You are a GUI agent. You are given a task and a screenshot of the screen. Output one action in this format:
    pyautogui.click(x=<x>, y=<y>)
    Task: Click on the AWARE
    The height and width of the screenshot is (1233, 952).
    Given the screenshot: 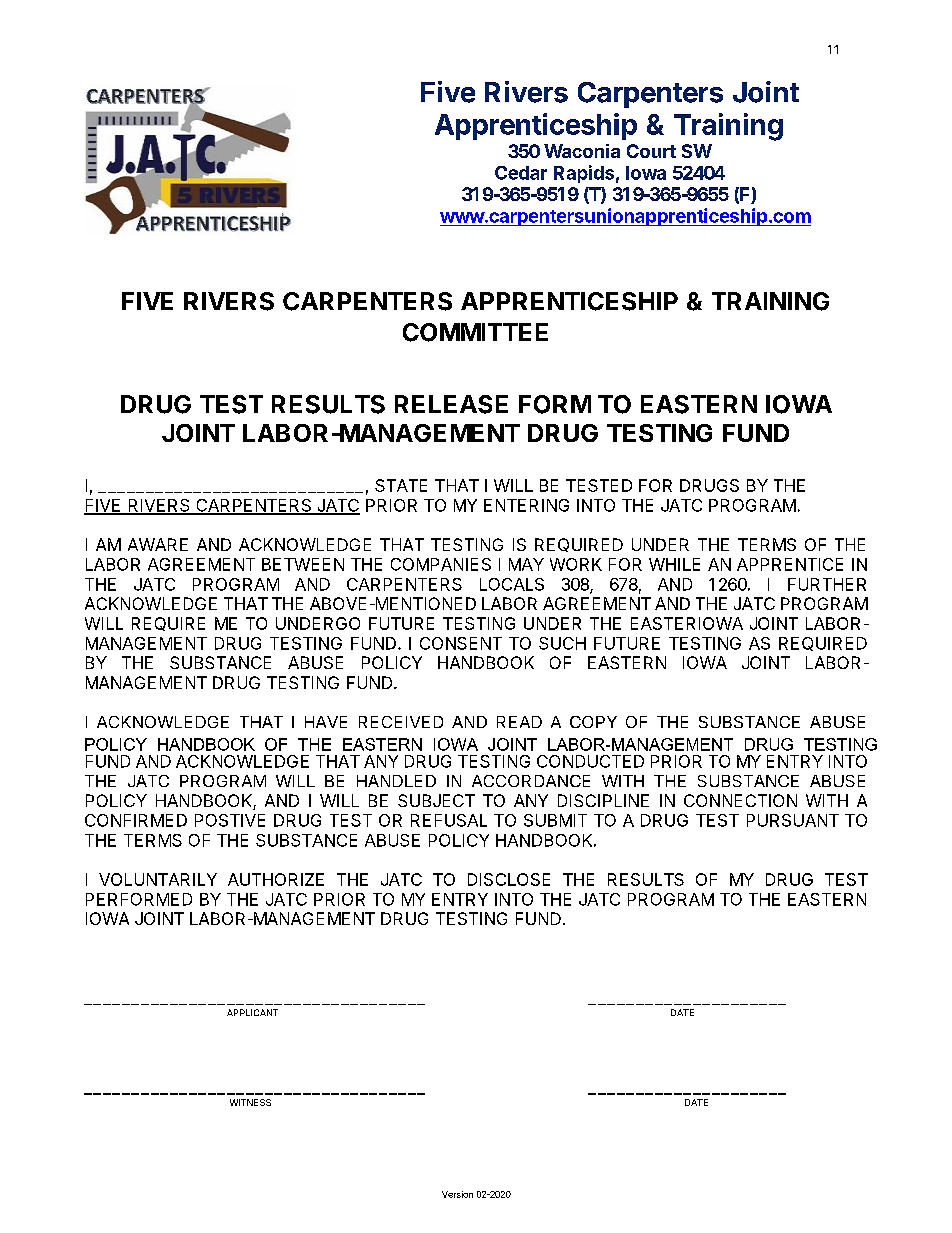 What is the action you would take?
    pyautogui.click(x=158, y=544)
